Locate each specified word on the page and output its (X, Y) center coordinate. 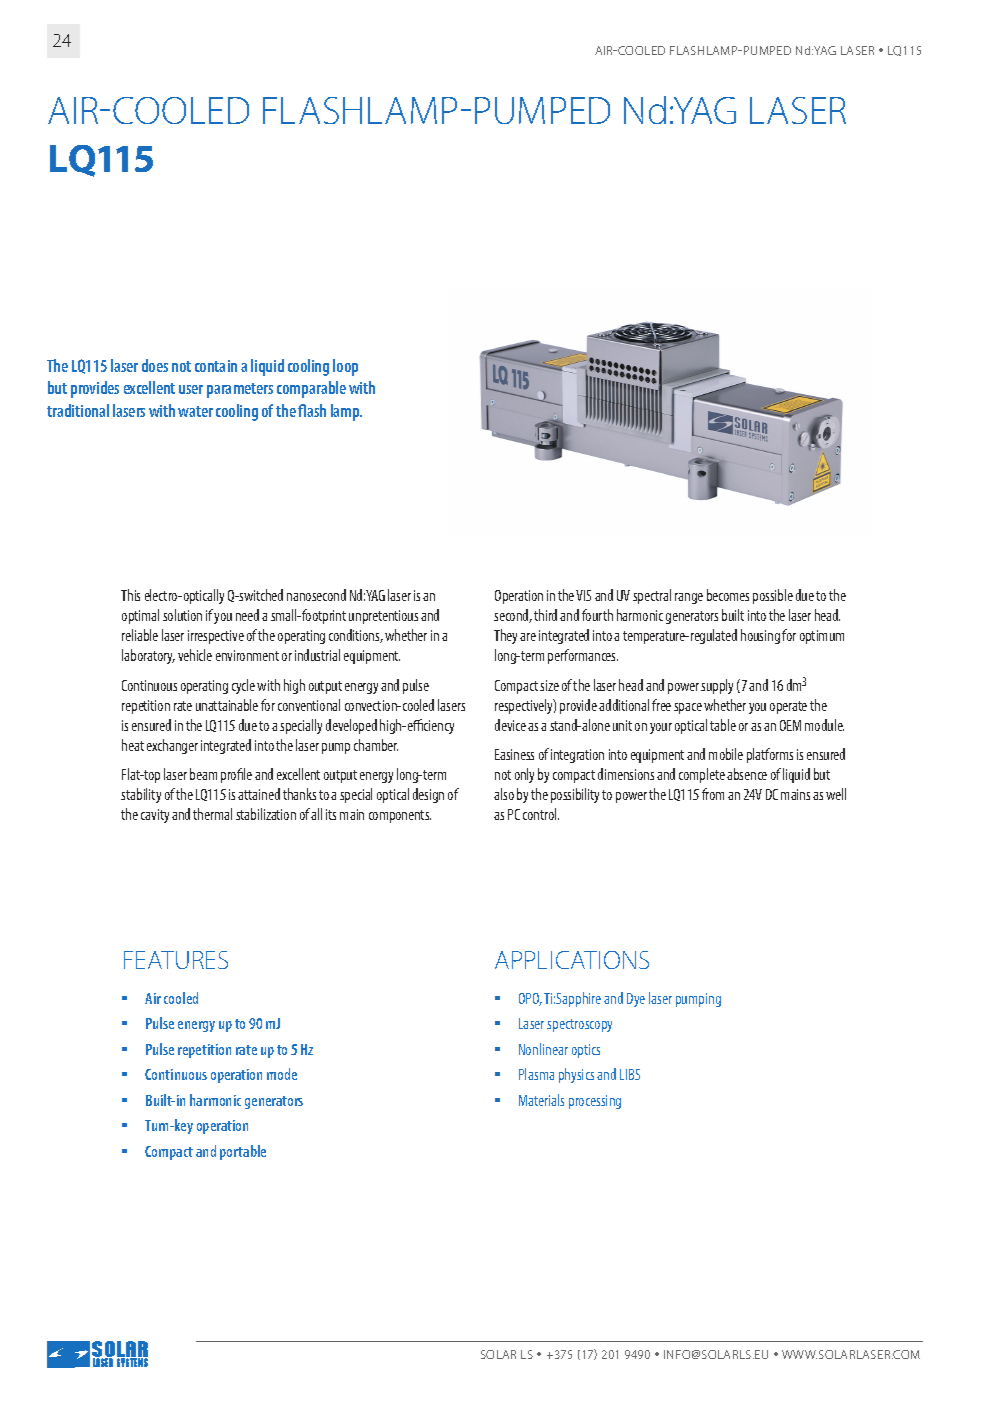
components (400, 816)
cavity (155, 816)
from (713, 794)
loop (345, 367)
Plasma (536, 1074)
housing (760, 636)
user (191, 389)
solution (182, 615)
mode (282, 1074)
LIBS (630, 1074)
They (505, 636)
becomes (728, 595)
